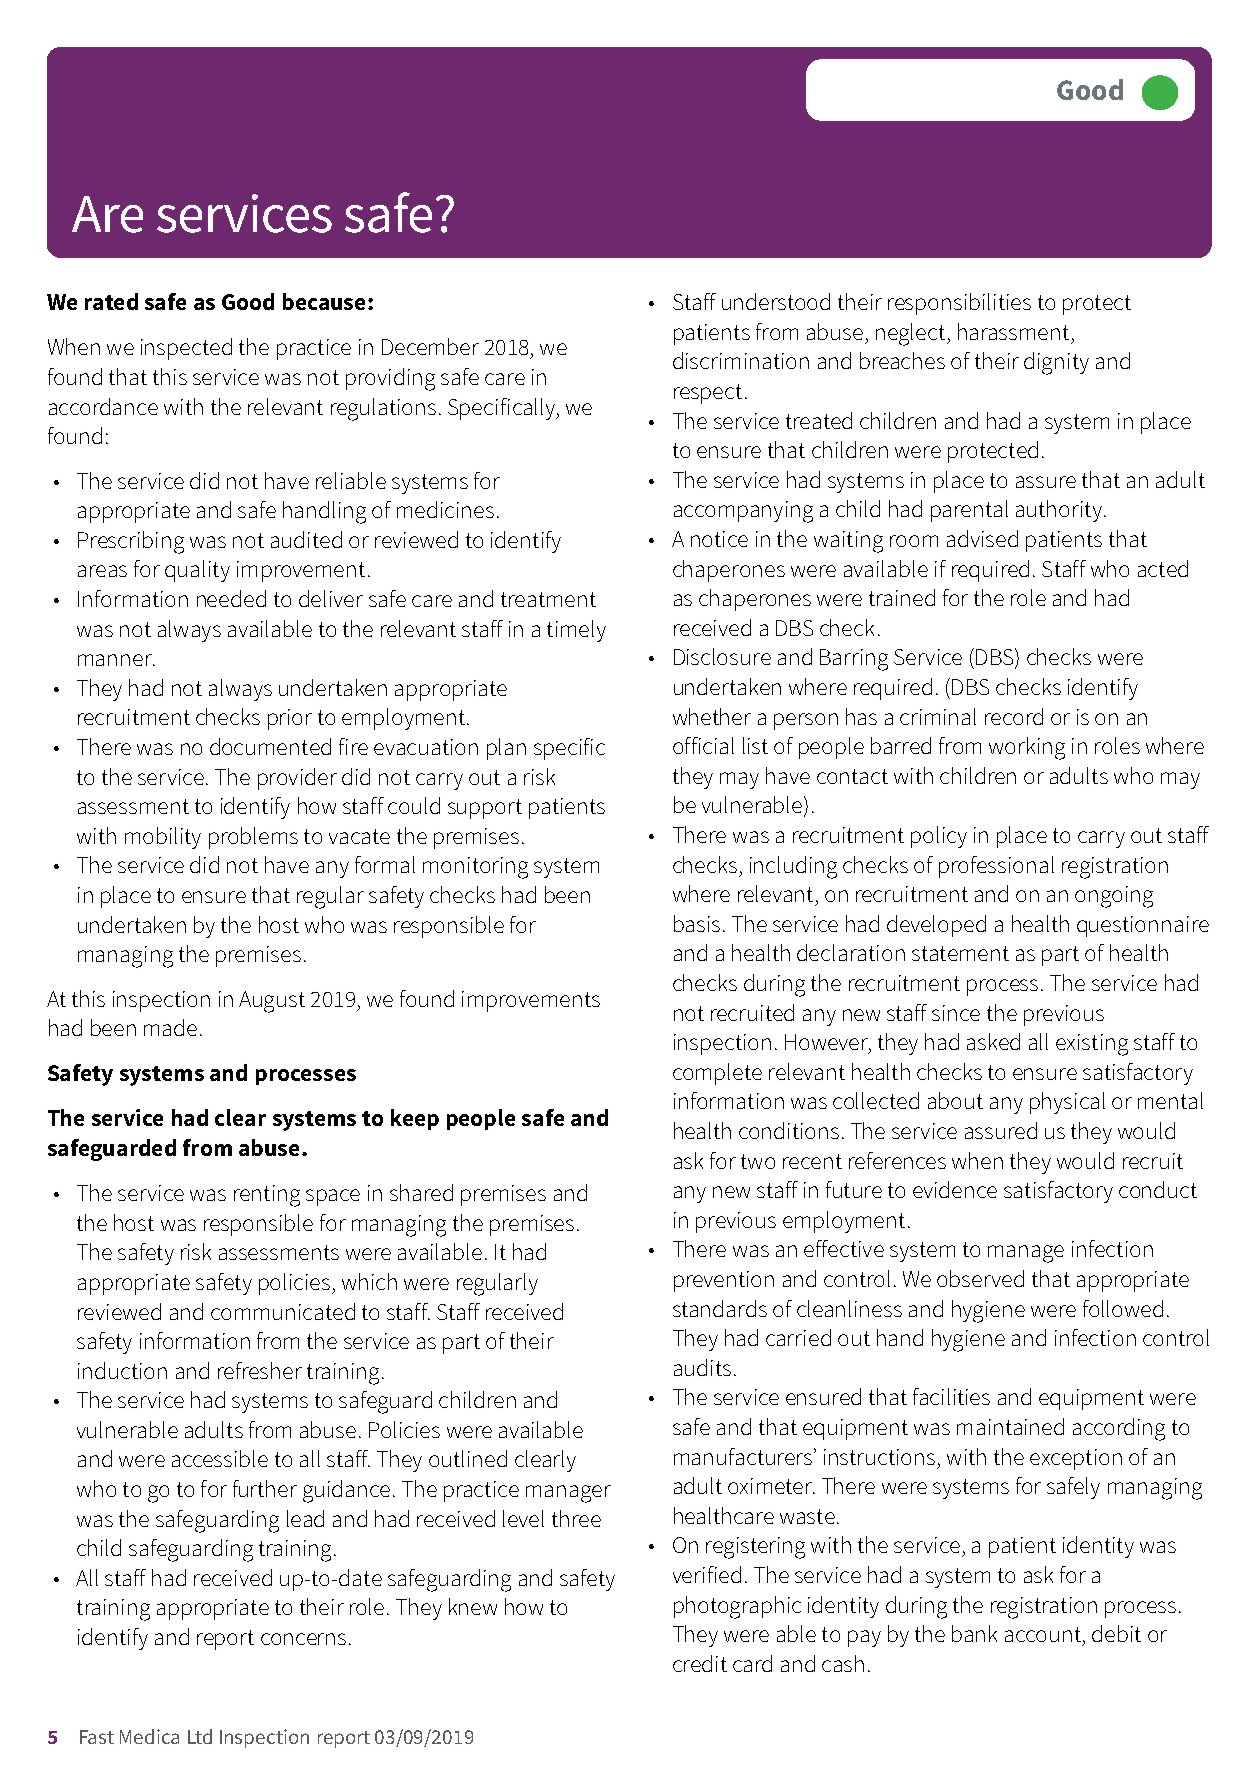 The image size is (1258, 1780). What do you see at coordinates (700, 1663) in the screenshot?
I see `credit` at bounding box center [700, 1663].
